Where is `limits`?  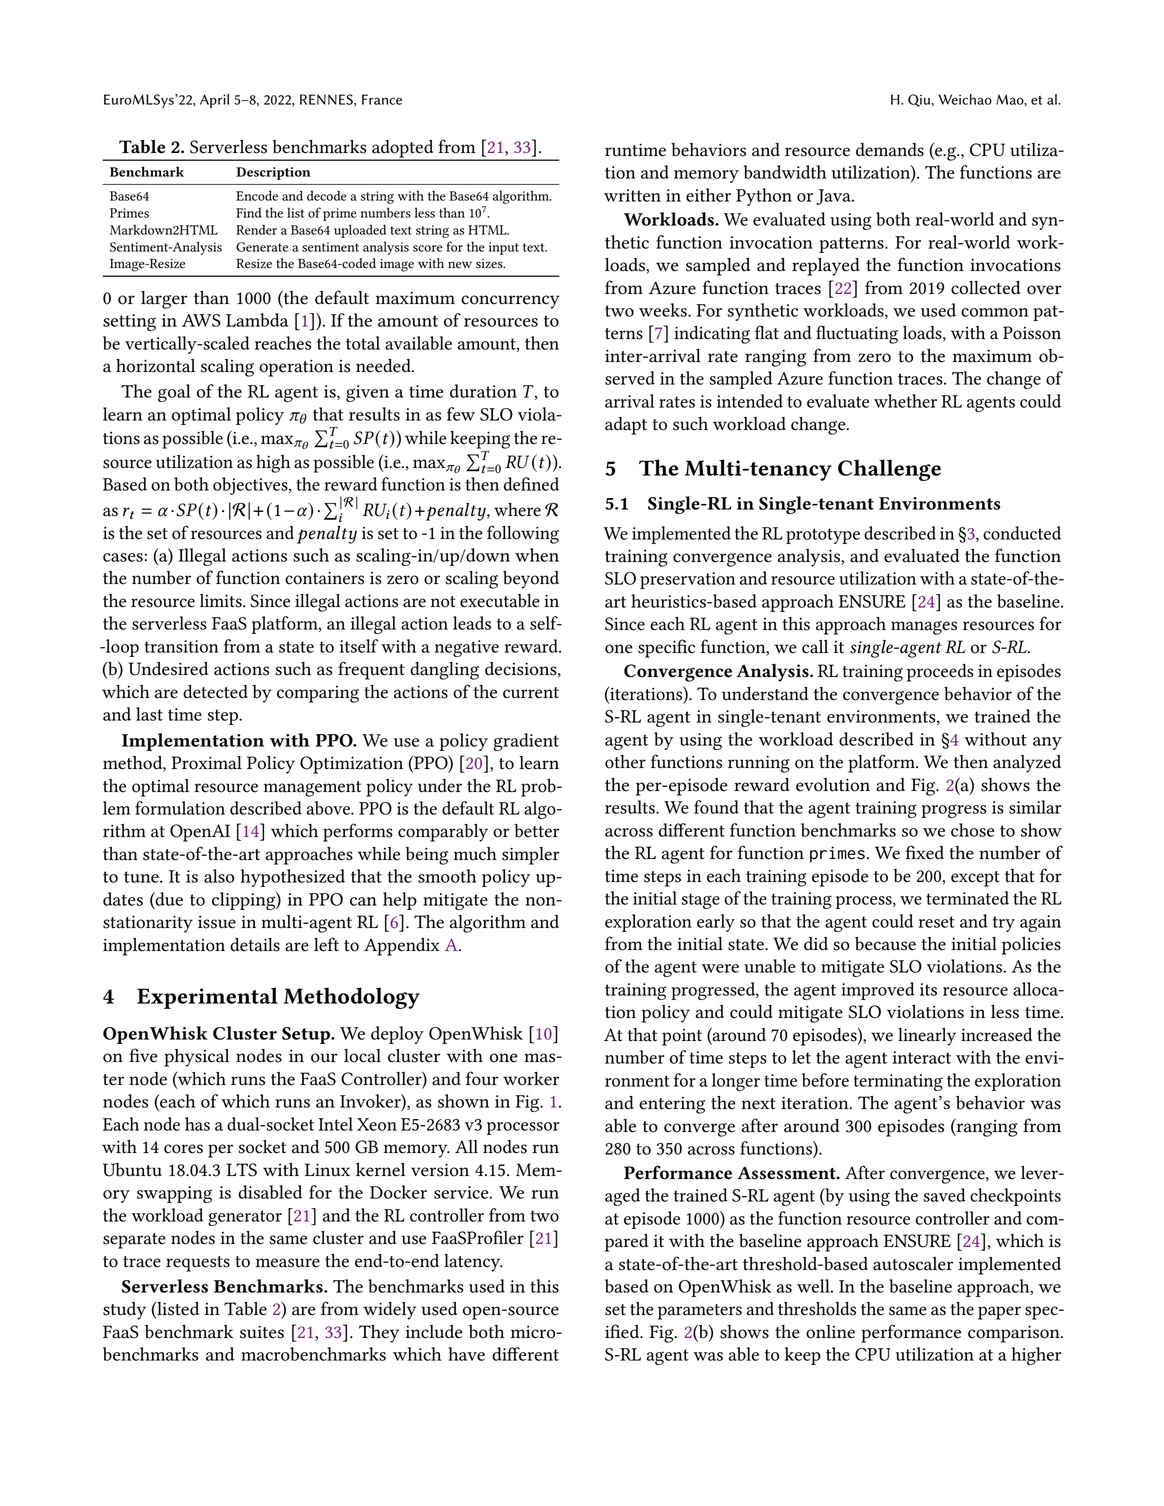 limits is located at coordinates (222, 601).
